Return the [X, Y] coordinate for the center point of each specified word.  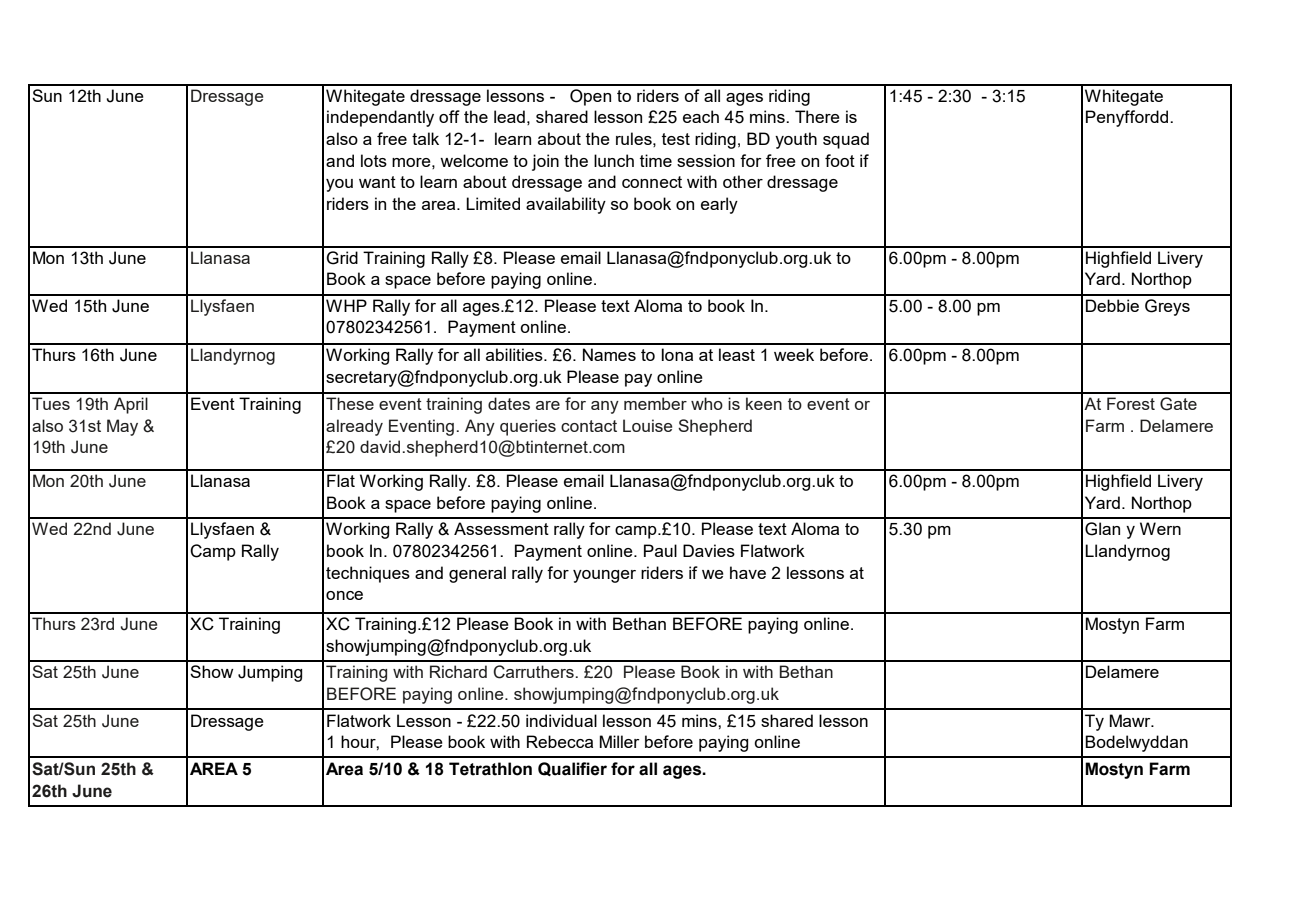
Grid [342, 258]
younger [604, 576]
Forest [1131, 403]
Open [590, 97]
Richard [458, 671]
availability [566, 205]
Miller [619, 741]
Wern [1160, 528]
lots [374, 160]
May [122, 427]
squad [846, 140]
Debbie [1112, 305]
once [344, 595]
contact [589, 426]
